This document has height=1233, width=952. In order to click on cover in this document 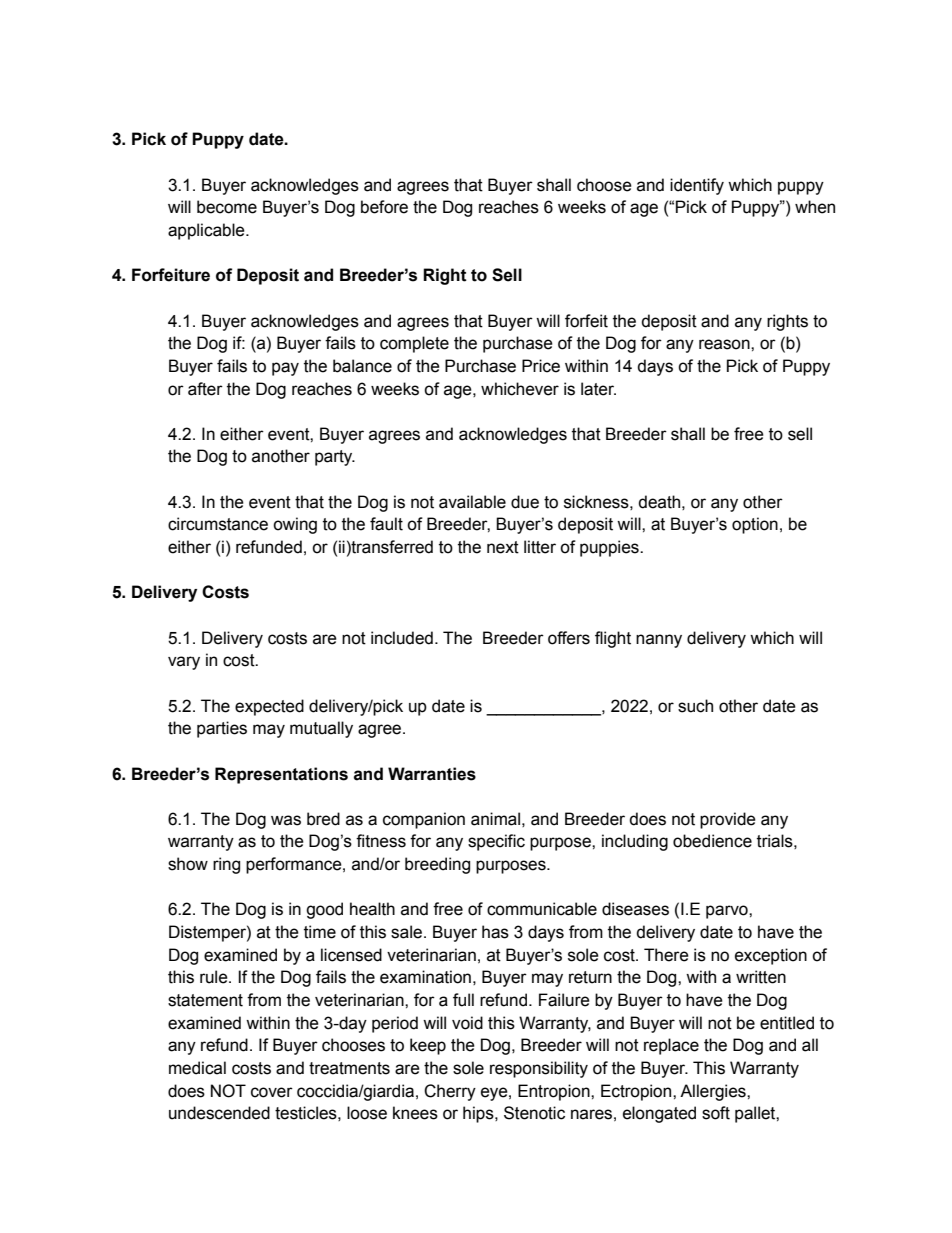, I will do `click(272, 1092)`.
